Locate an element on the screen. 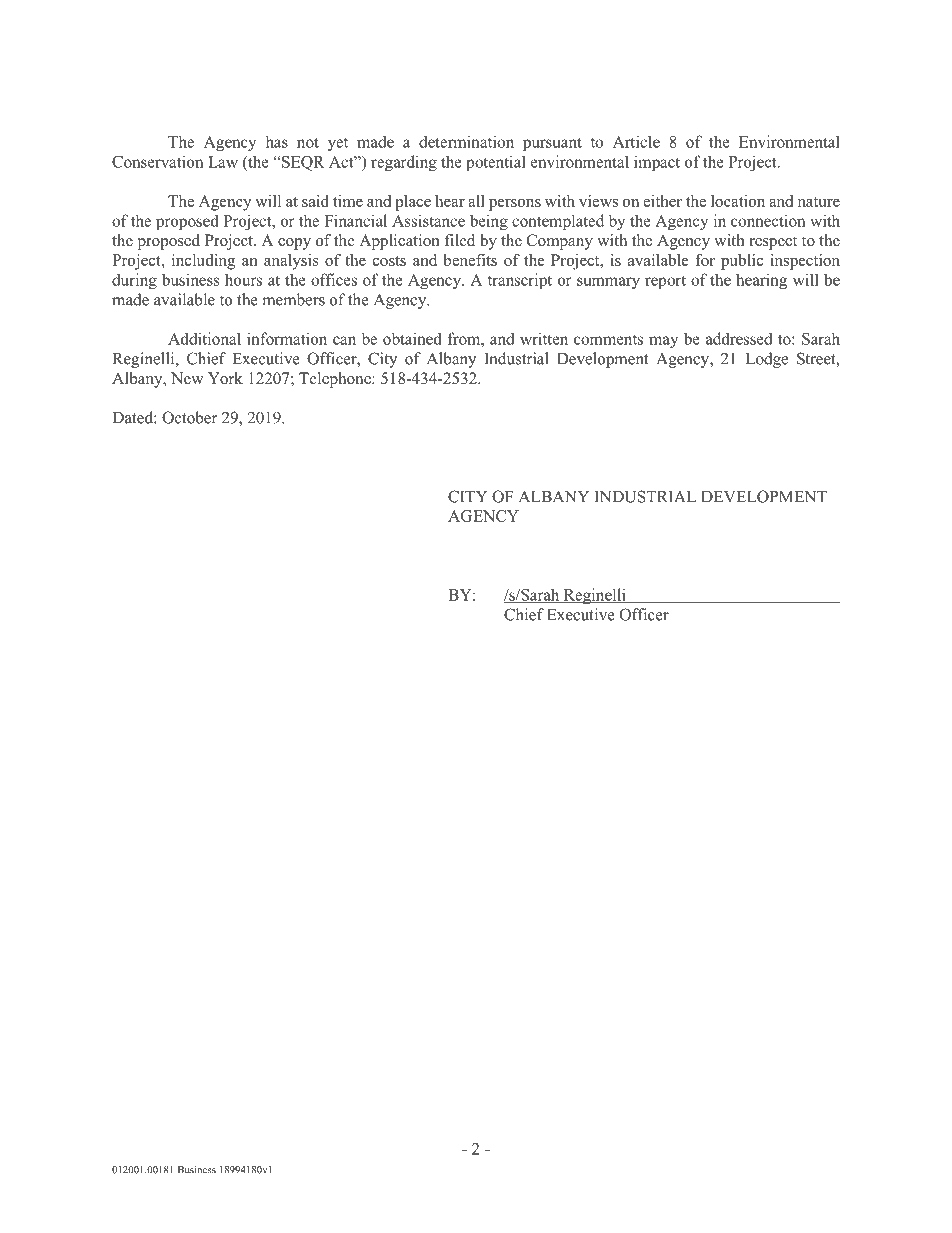 The width and height of the screenshot is (952, 1233). transcript is located at coordinates (520, 281).
